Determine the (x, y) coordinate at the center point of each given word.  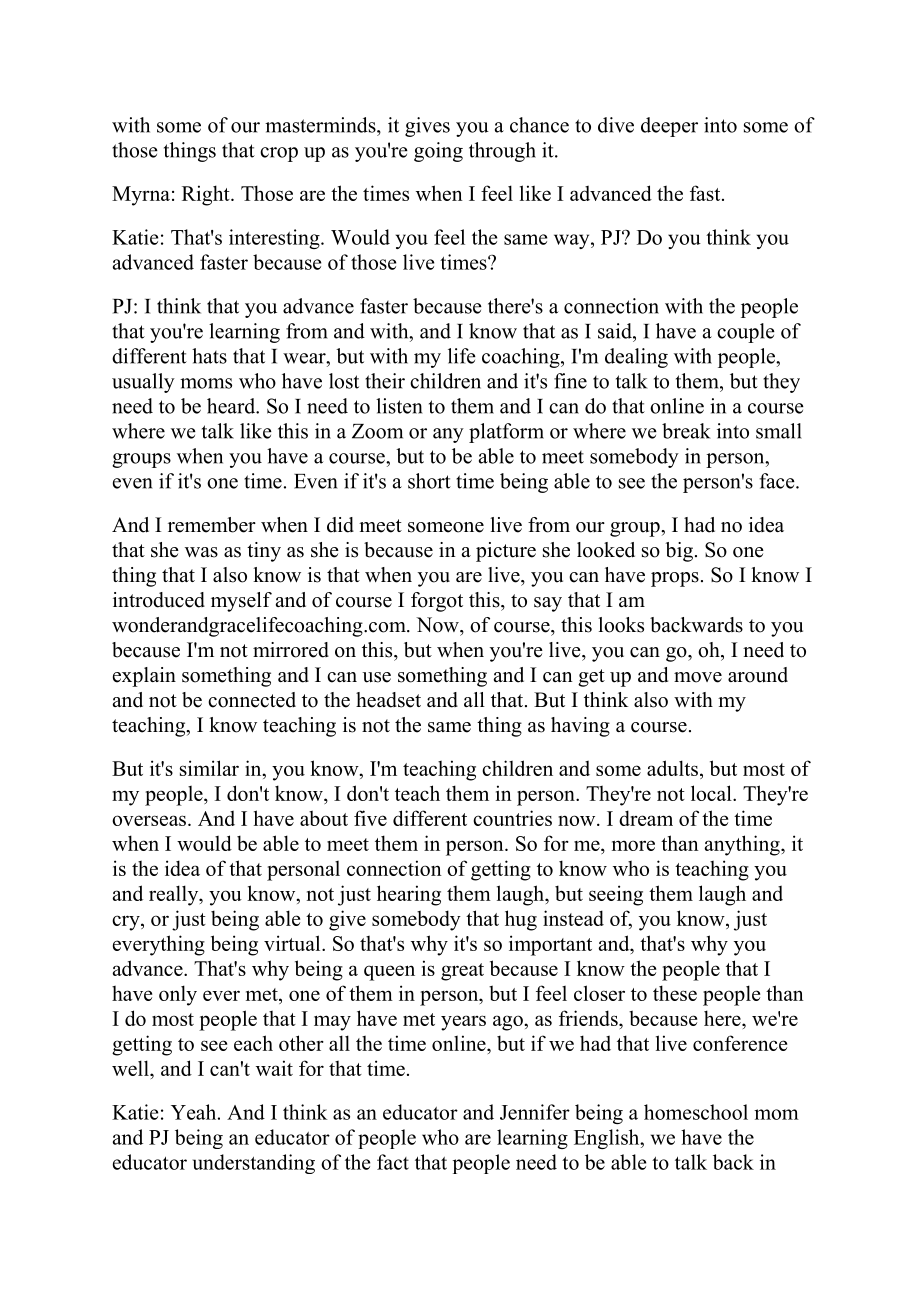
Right (207, 195)
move (698, 677)
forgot (437, 602)
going (438, 152)
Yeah (195, 1112)
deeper (669, 127)
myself (241, 602)
